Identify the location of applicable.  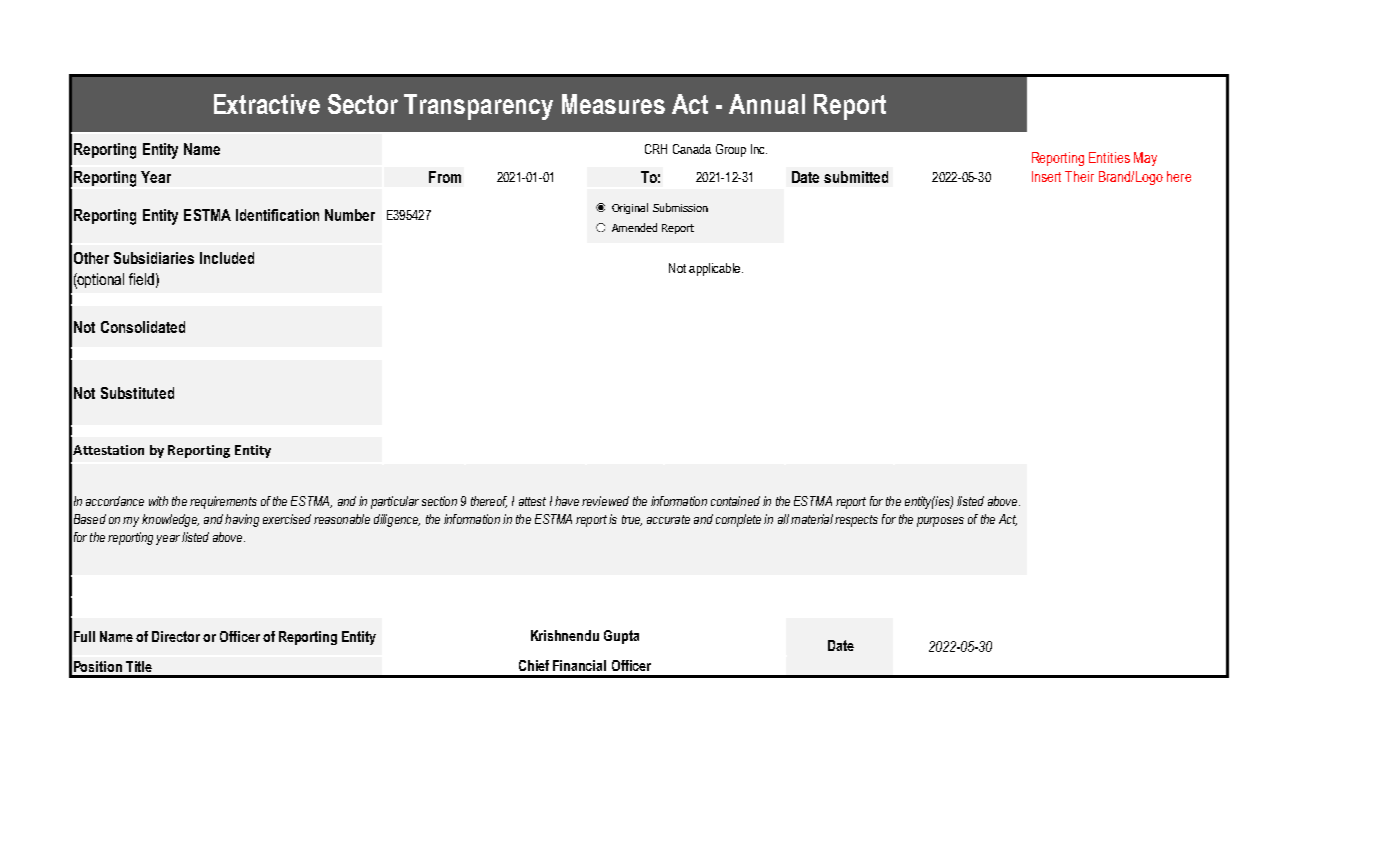
(714, 269).
